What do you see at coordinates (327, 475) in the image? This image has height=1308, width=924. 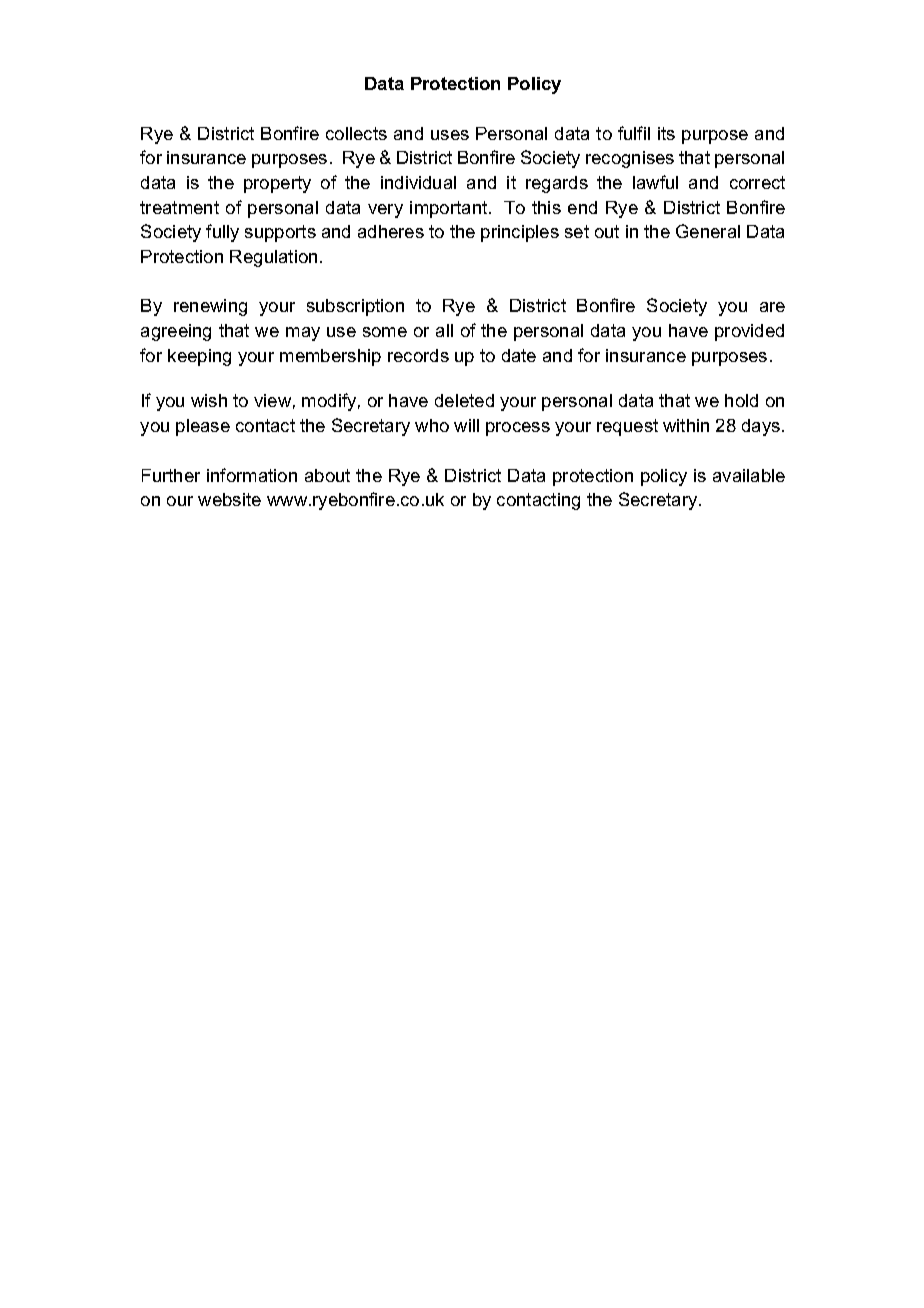 I see `about` at bounding box center [327, 475].
